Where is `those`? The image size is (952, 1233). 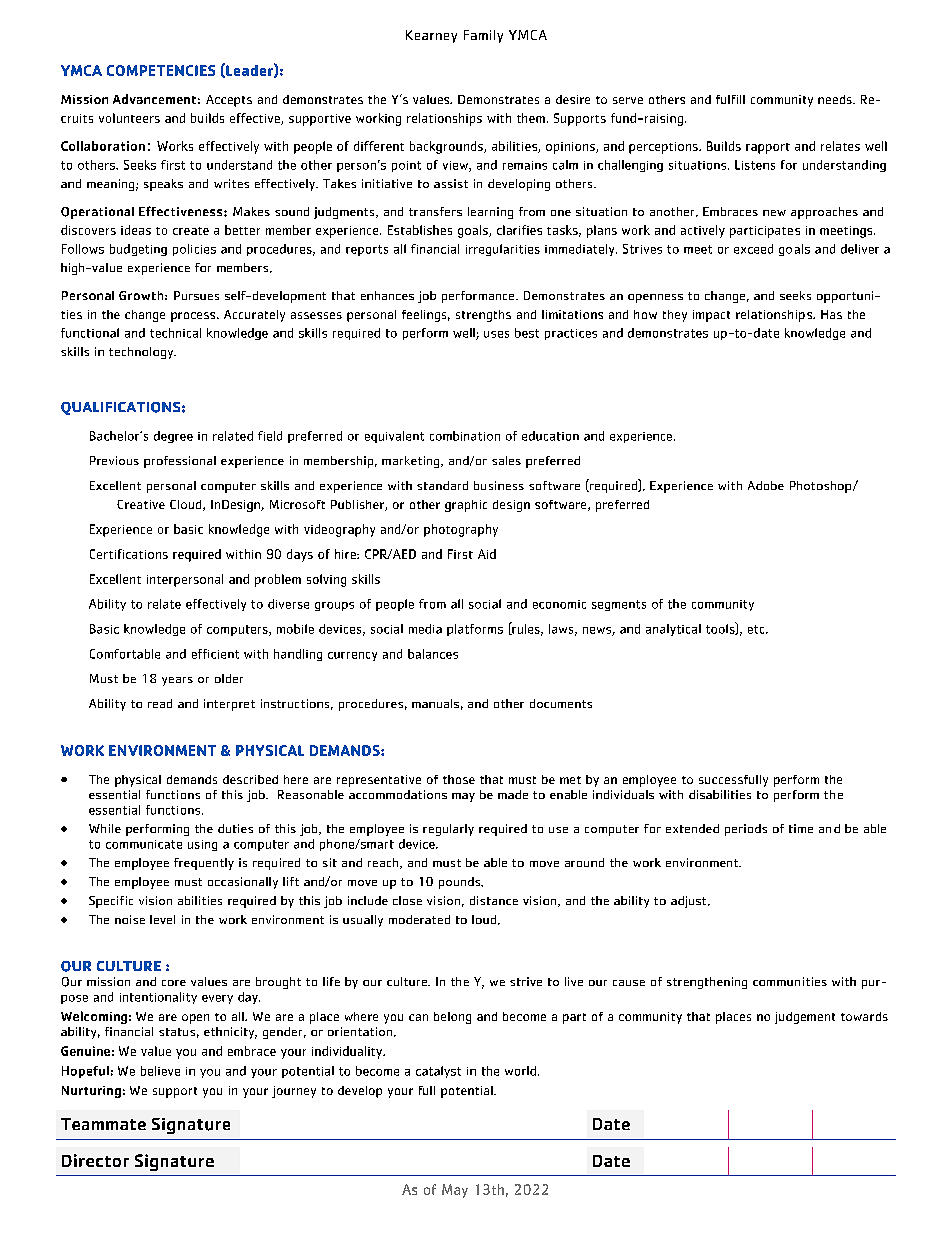
those is located at coordinates (459, 779).
